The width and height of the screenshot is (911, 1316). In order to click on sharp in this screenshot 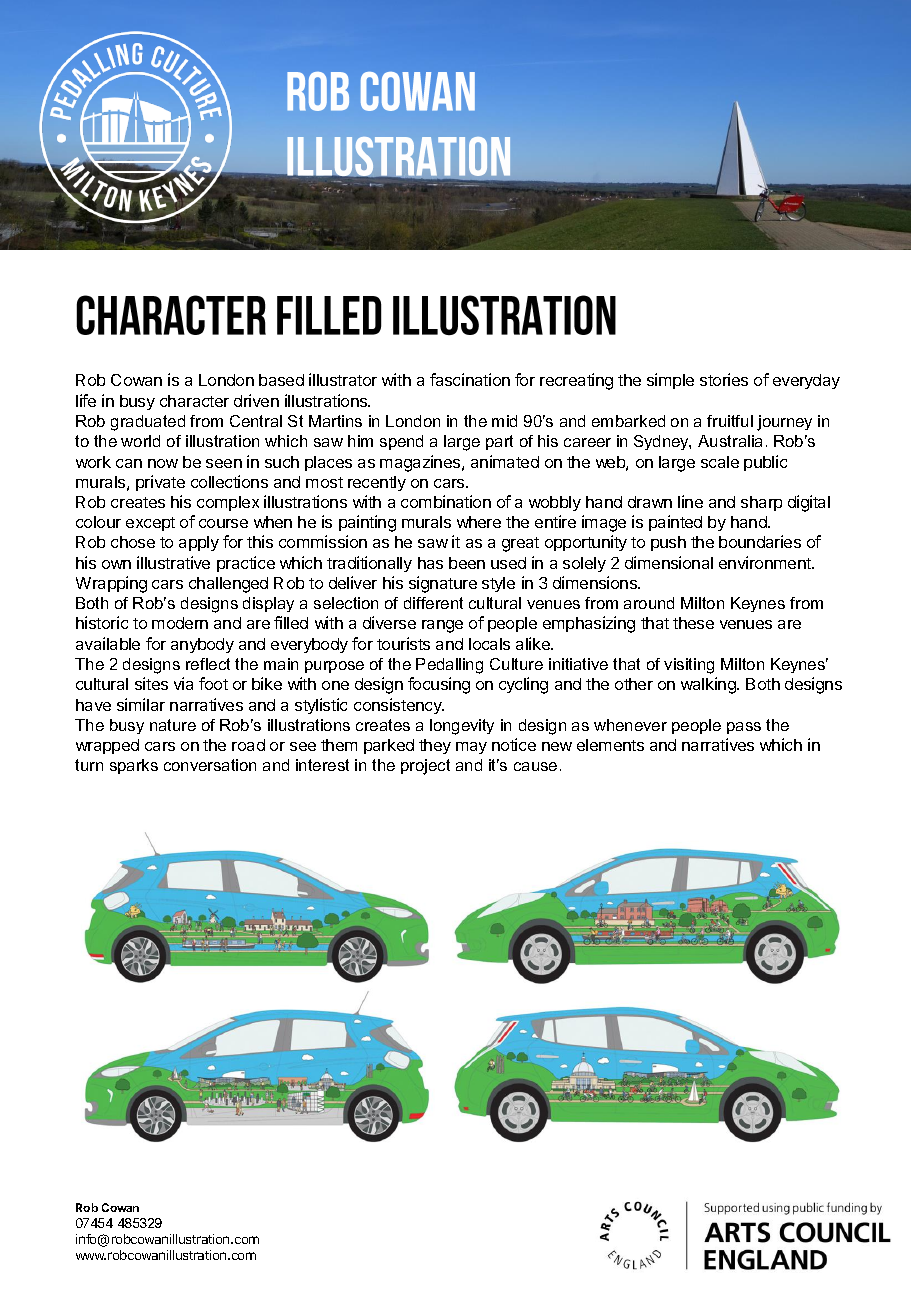, I will do `click(761, 503)`.
